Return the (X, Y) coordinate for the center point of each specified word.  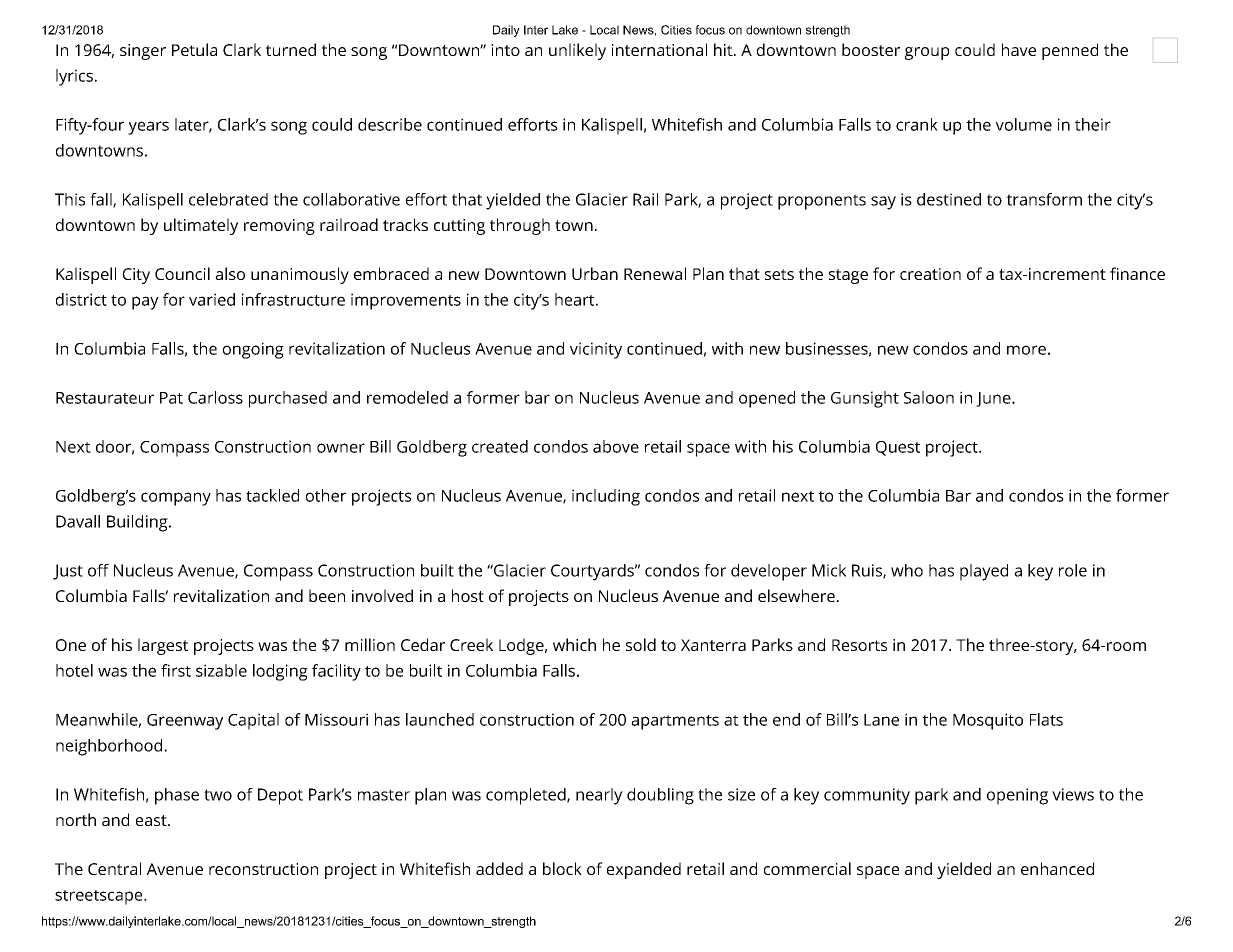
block (562, 868)
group (927, 53)
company (176, 499)
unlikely (577, 51)
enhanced (1057, 868)
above (616, 446)
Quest (898, 448)
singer (143, 52)
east (152, 820)
